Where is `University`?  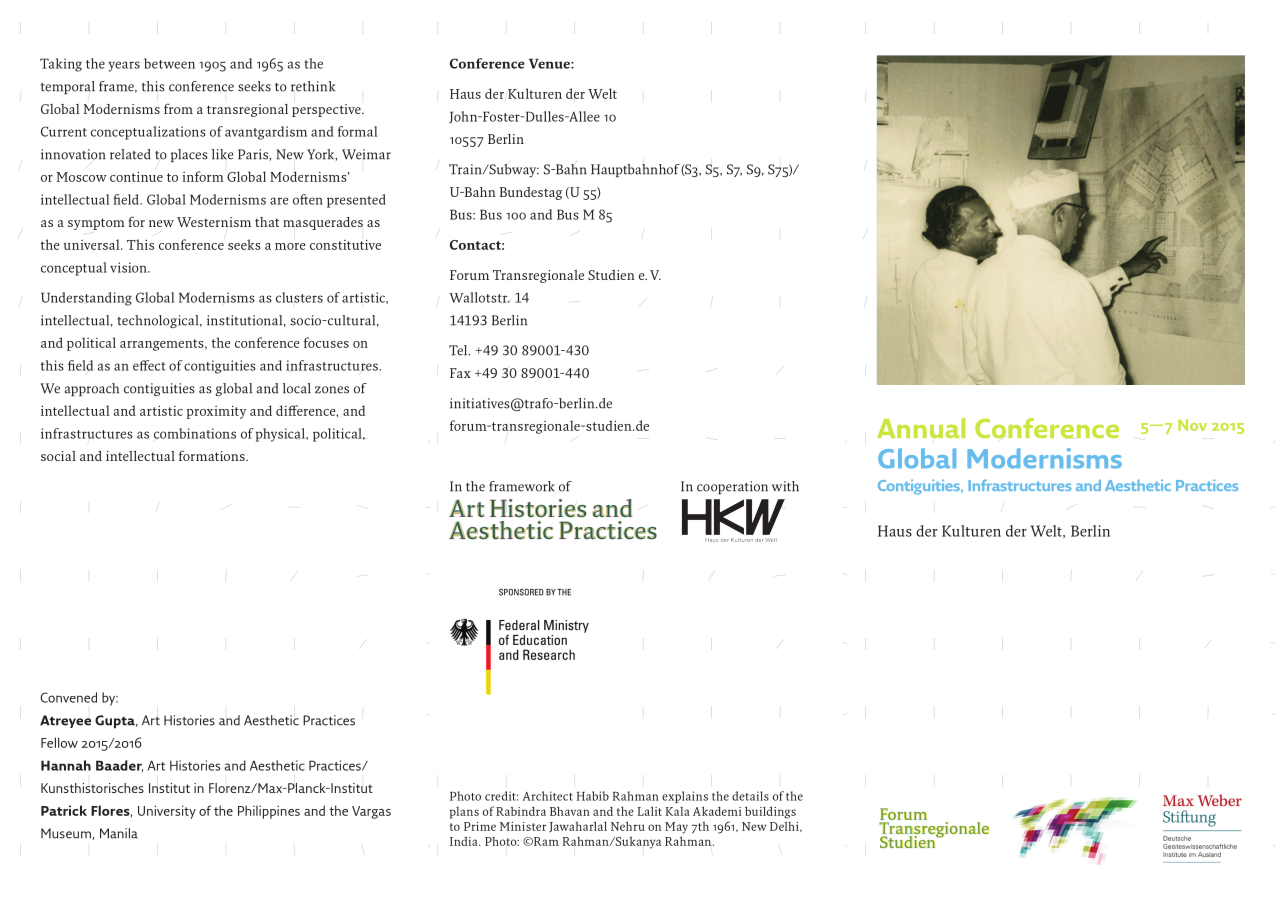 University is located at coordinates (167, 812).
